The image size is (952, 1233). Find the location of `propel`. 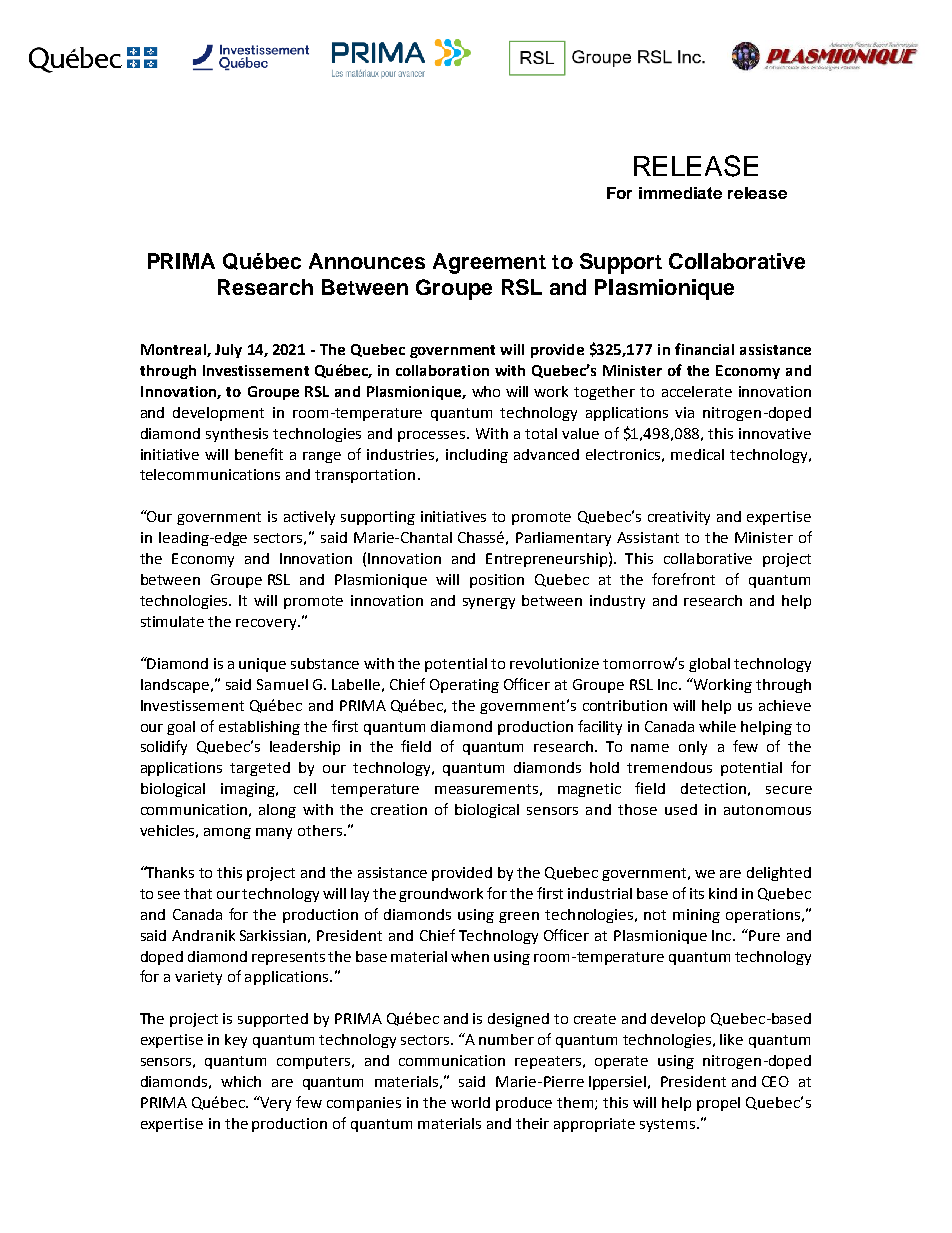

propel is located at coordinates (718, 1104).
